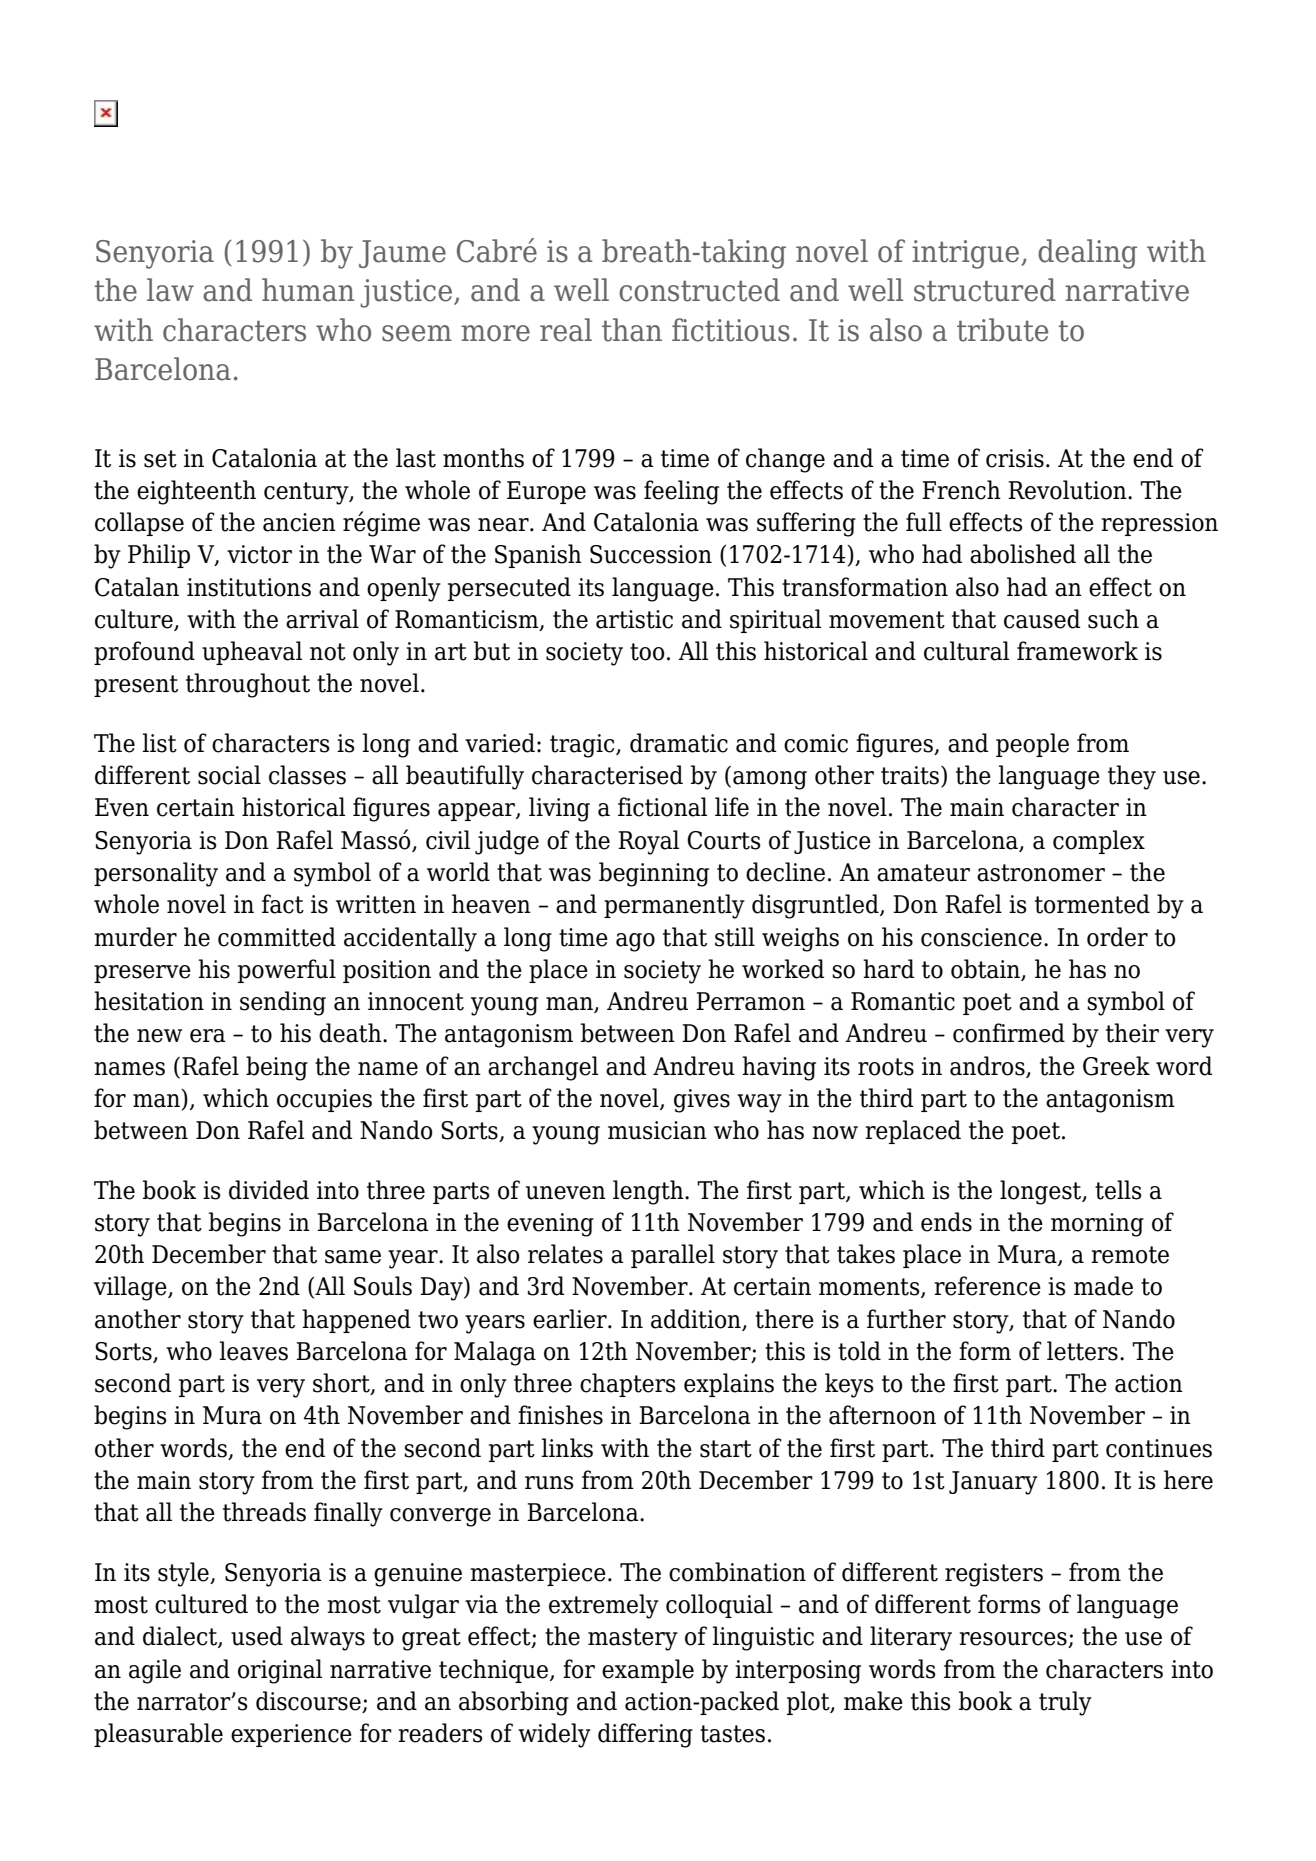  Describe the element at coordinates (647, 652) in the screenshot. I see `too` at that location.
